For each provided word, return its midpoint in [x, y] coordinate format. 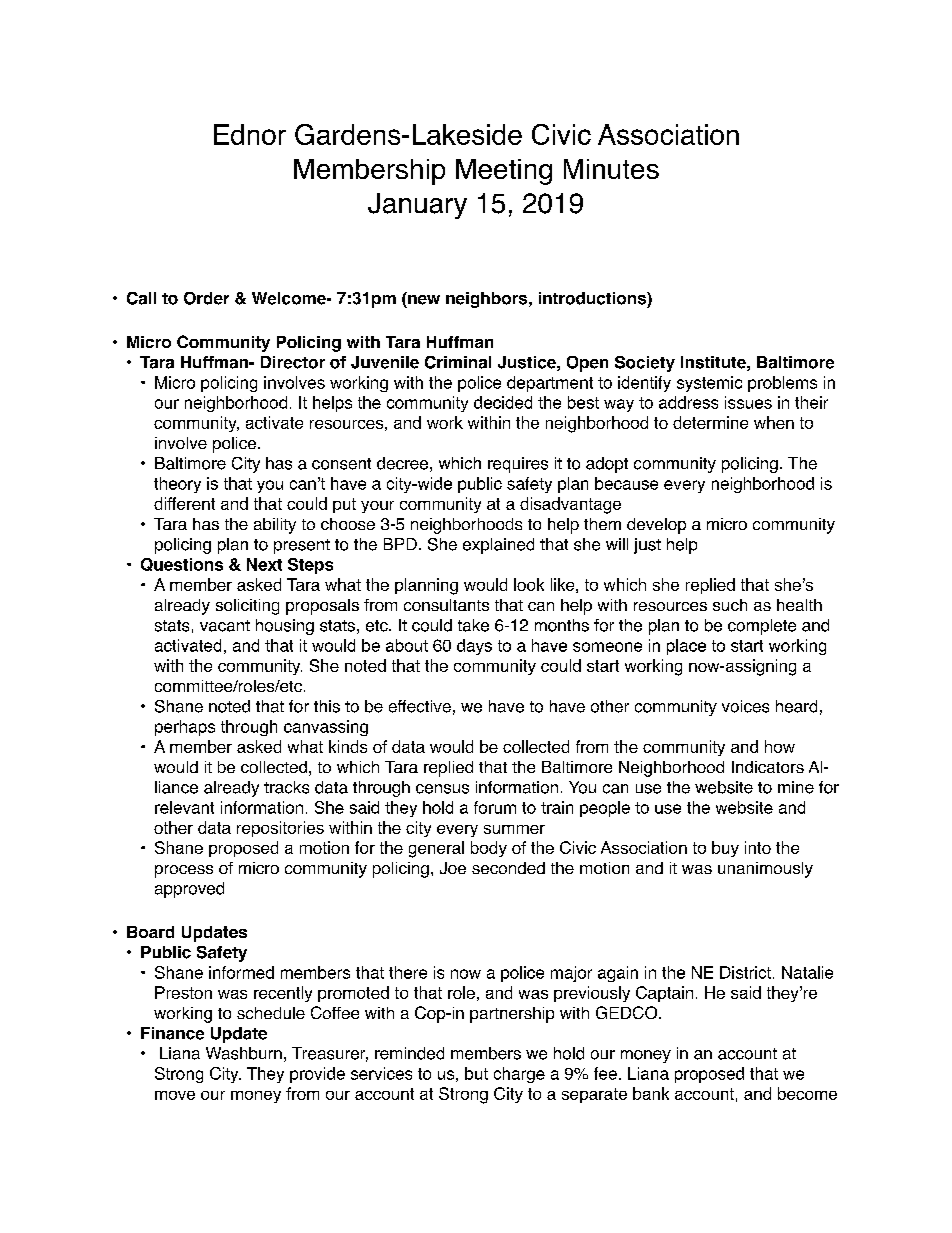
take [473, 625]
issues [748, 402]
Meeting [504, 172]
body [489, 849]
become [807, 1093]
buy [725, 849]
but [476, 1073]
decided [503, 402]
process [184, 871]
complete [762, 627]
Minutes [611, 169]
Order [206, 298]
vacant [225, 626]
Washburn [244, 1053]
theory [177, 485]
